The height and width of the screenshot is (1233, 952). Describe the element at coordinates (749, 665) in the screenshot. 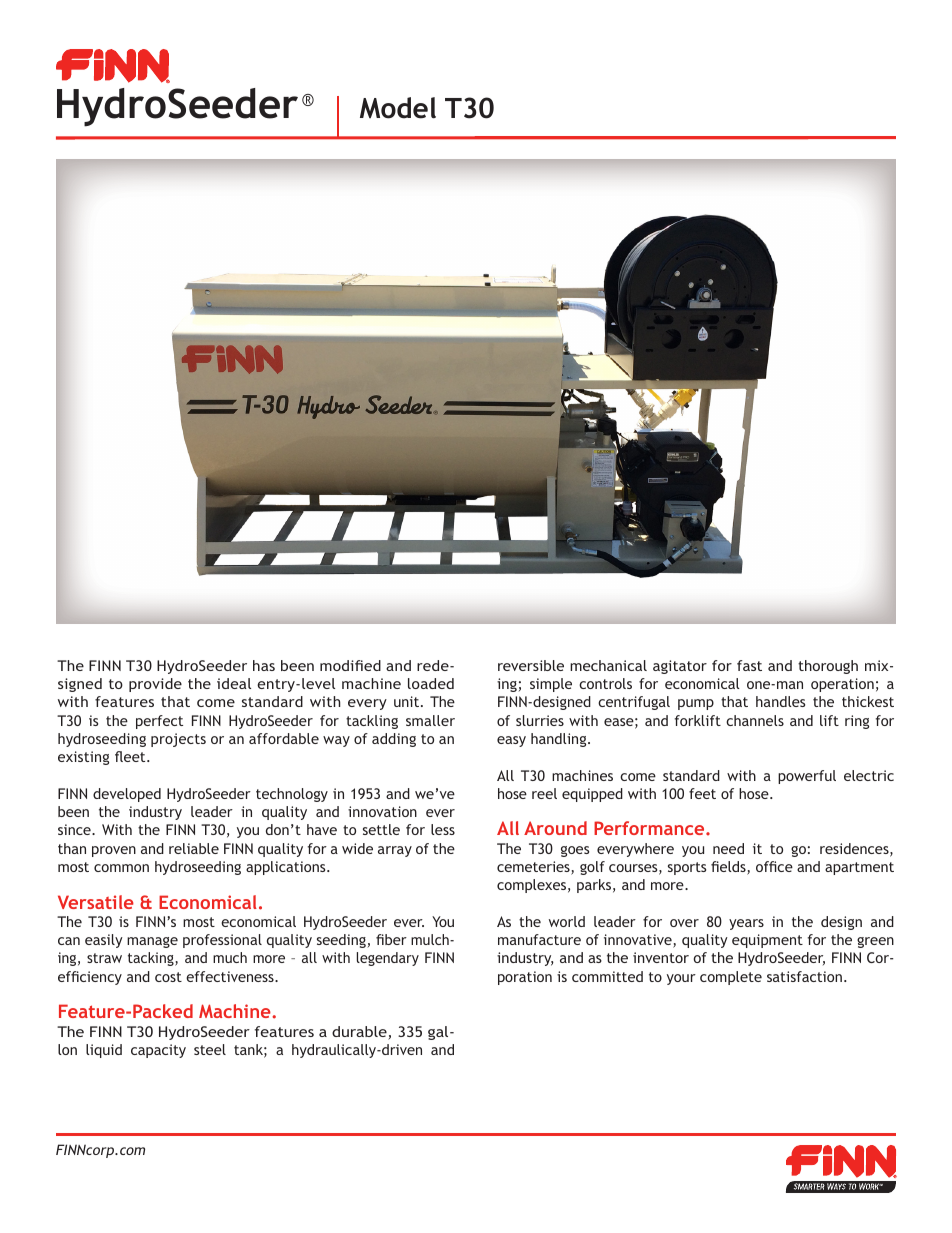

I see `fast` at that location.
